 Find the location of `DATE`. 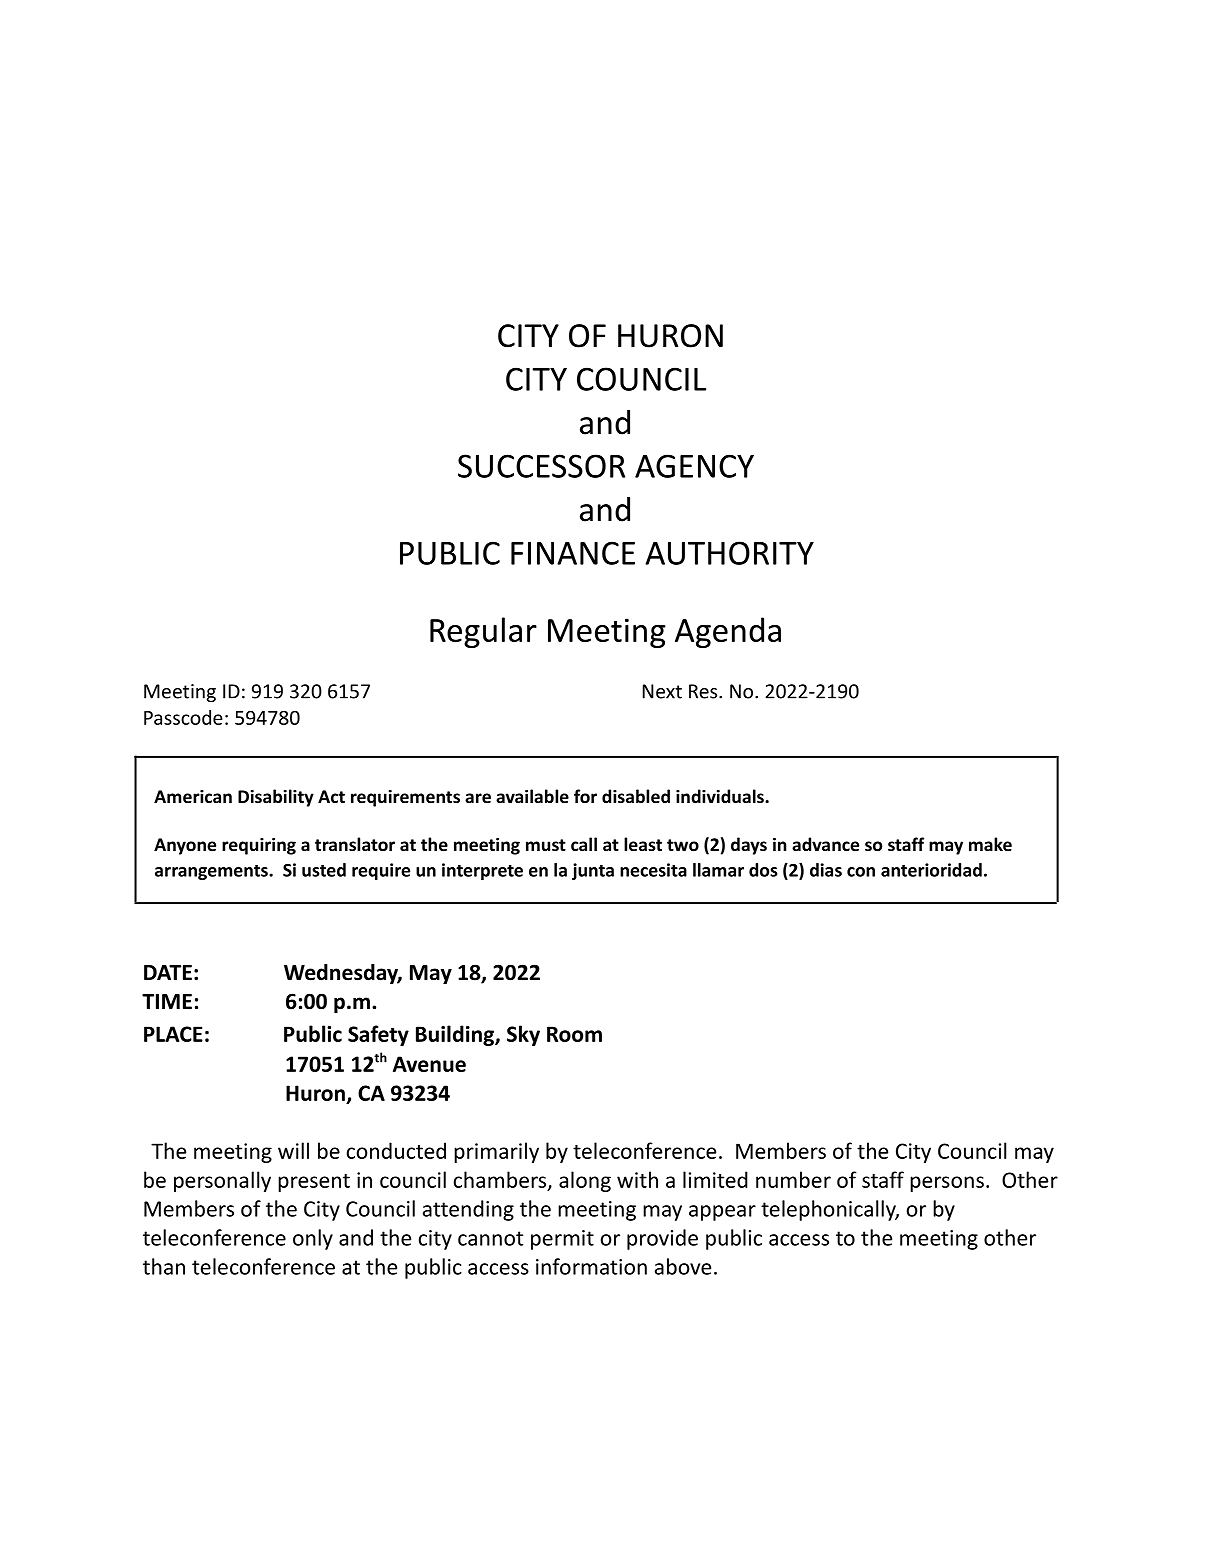

DATE is located at coordinates (168, 972).
